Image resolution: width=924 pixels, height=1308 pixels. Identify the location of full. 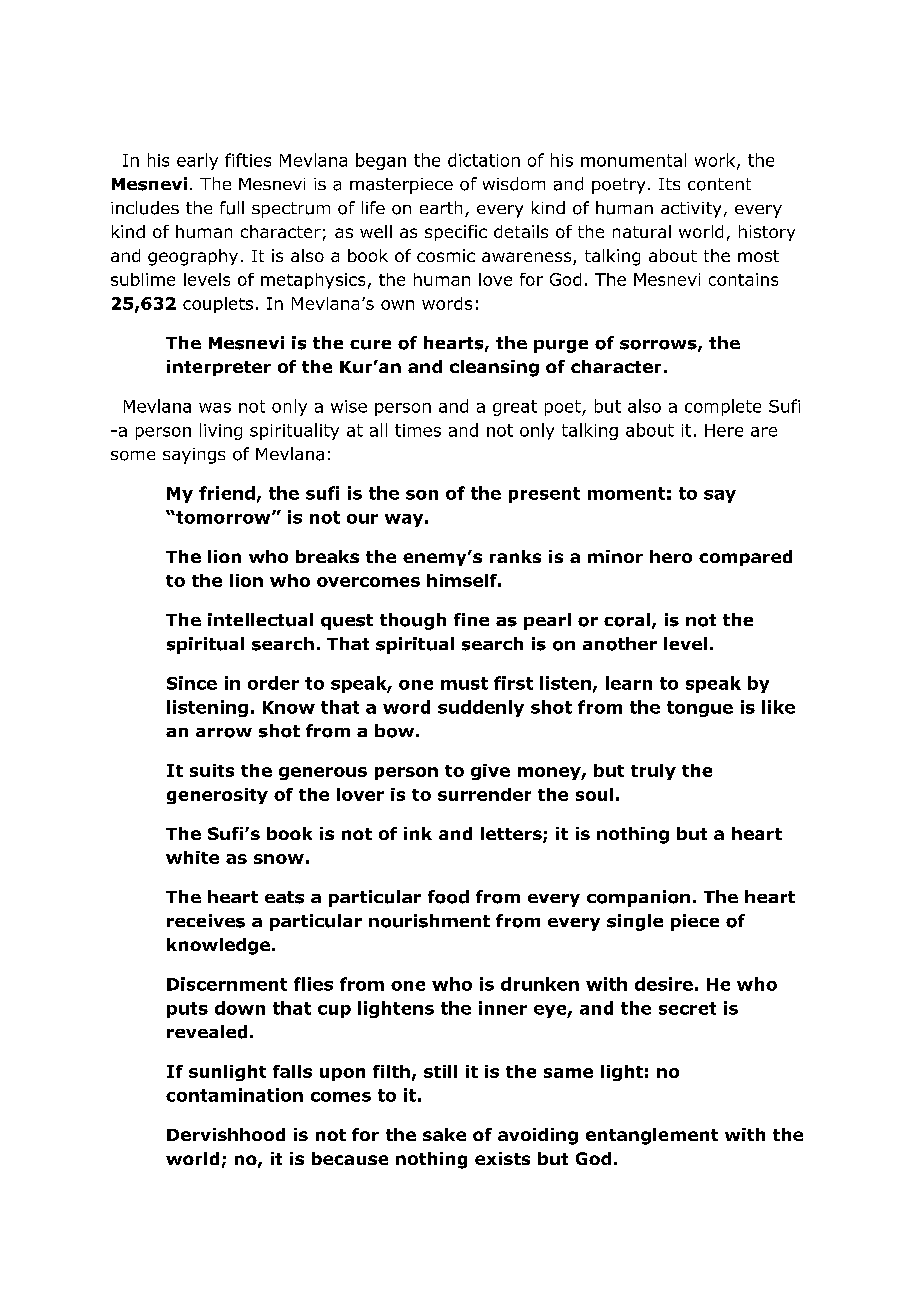
(232, 208).
